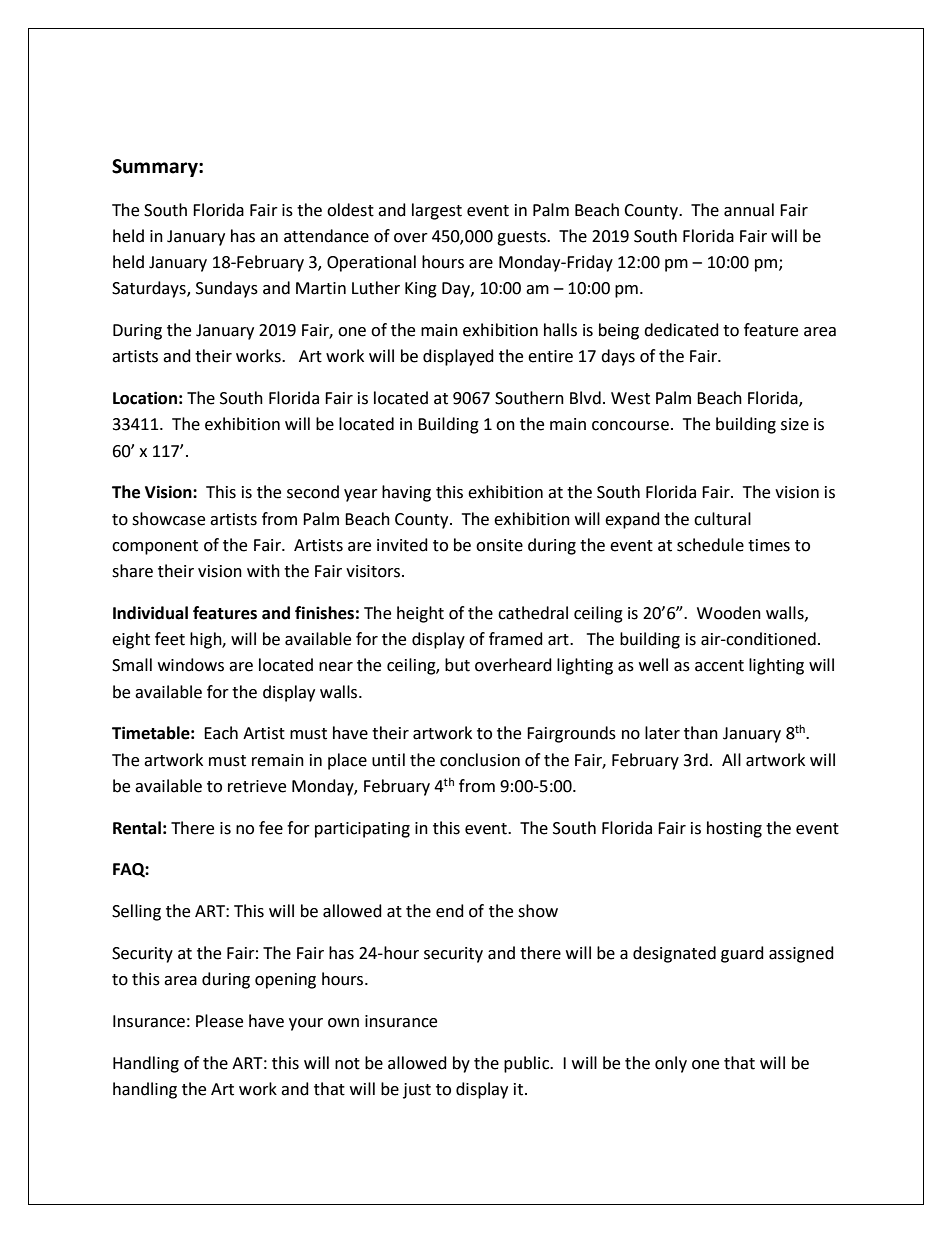 The height and width of the document is (1233, 952). I want to click on public, so click(527, 1064).
